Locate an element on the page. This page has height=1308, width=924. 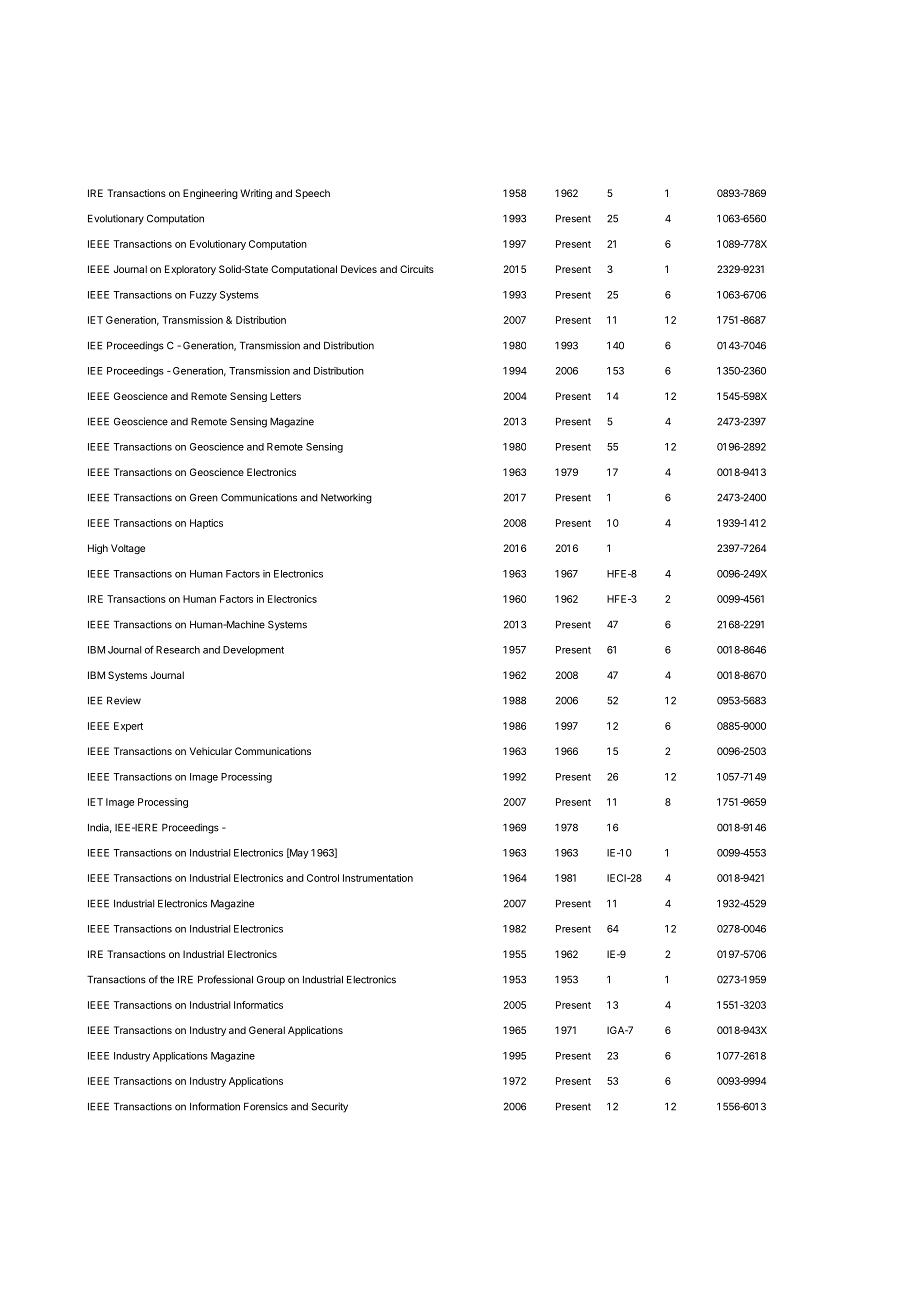
Haptics is located at coordinates (206, 524).
